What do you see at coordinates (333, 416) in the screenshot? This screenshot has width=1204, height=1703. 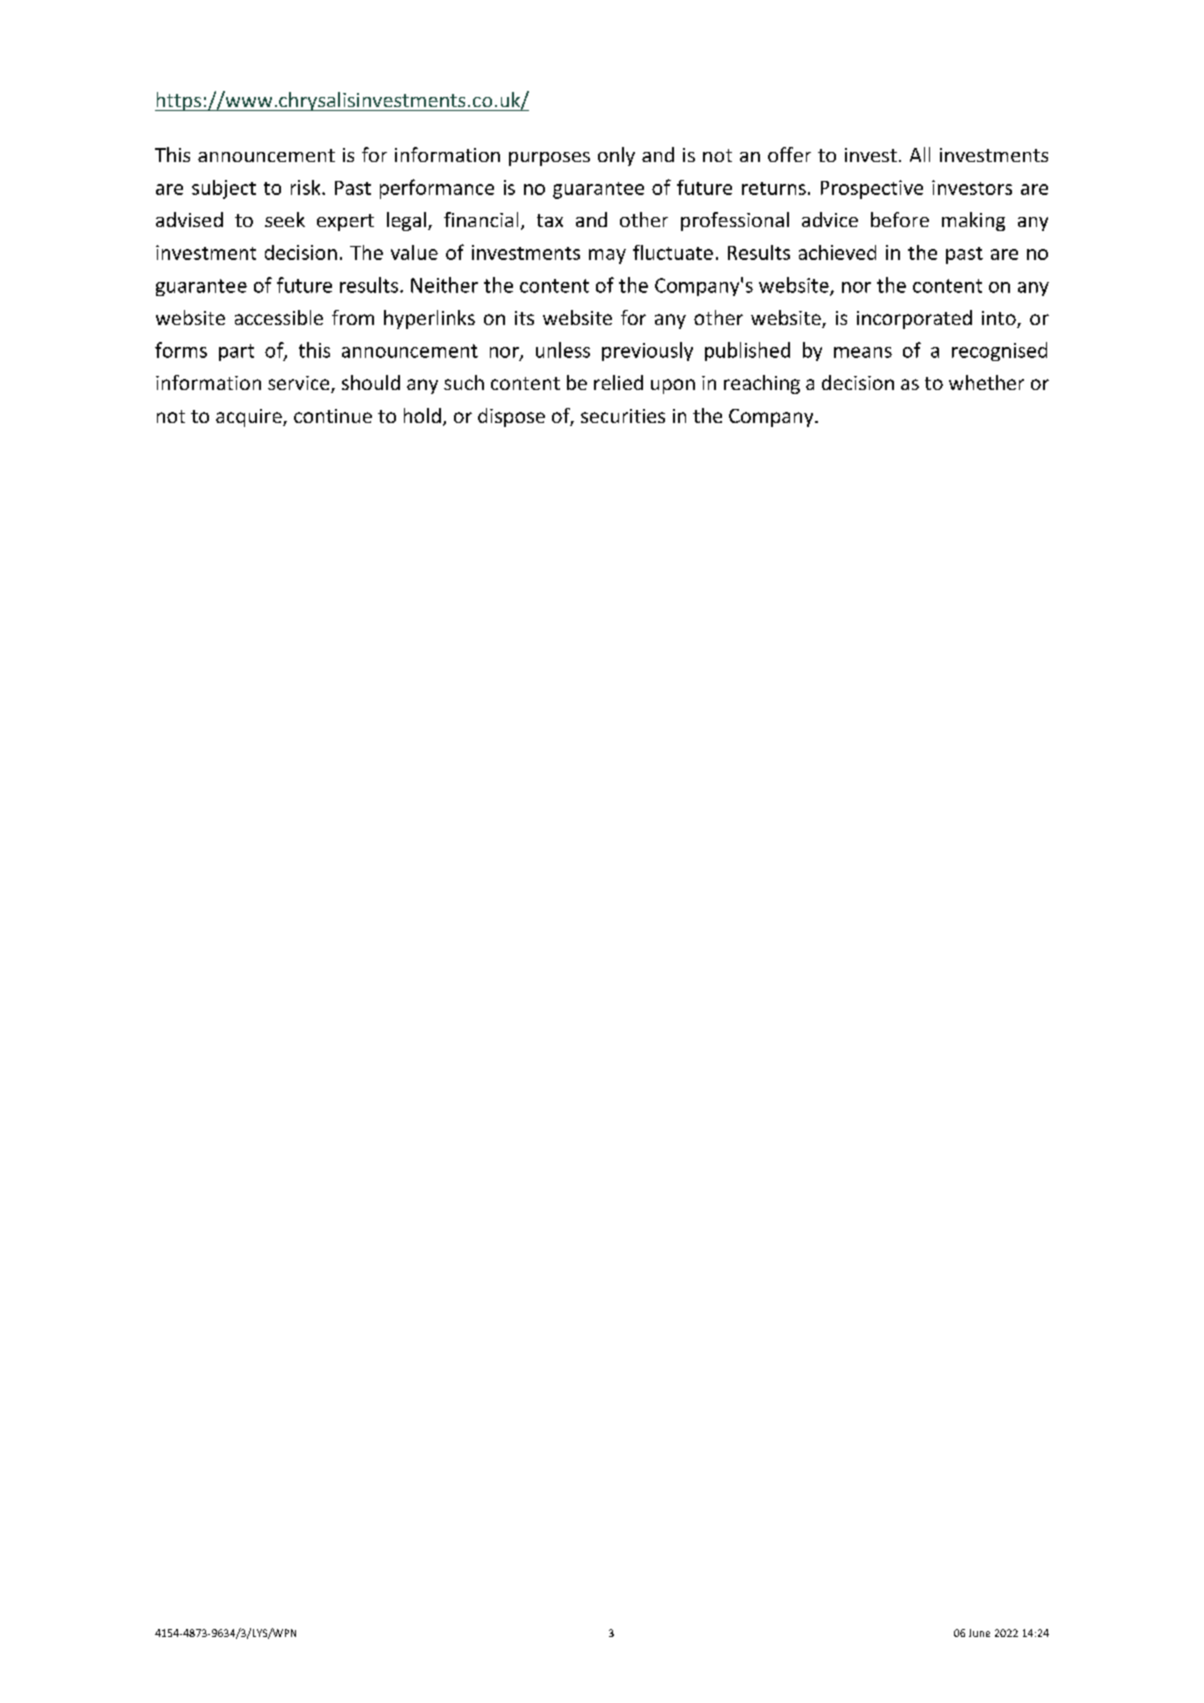 I see `continue` at bounding box center [333, 416].
